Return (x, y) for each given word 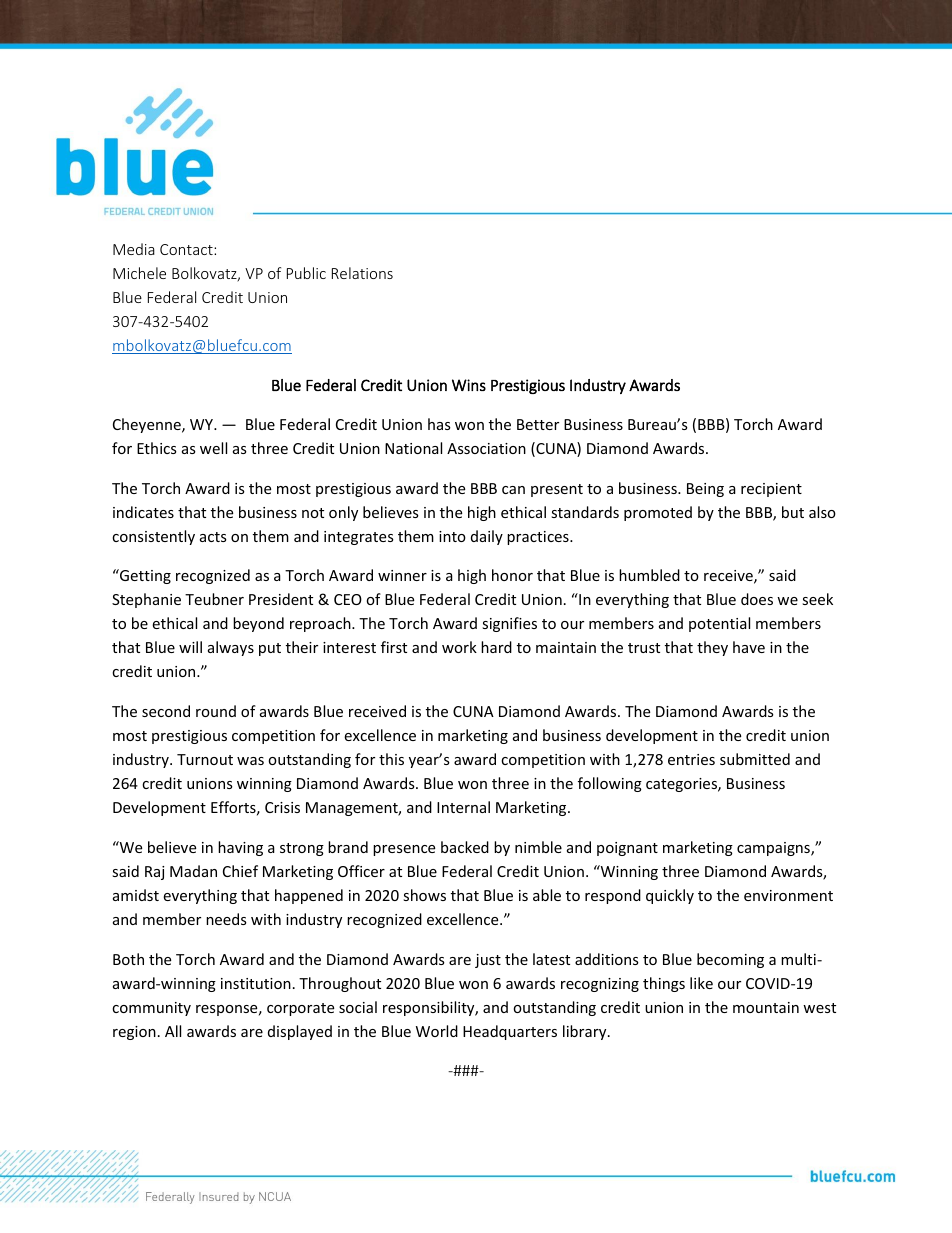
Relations (362, 273)
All (173, 1031)
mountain (766, 1007)
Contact (187, 249)
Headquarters (510, 1032)
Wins (469, 385)
